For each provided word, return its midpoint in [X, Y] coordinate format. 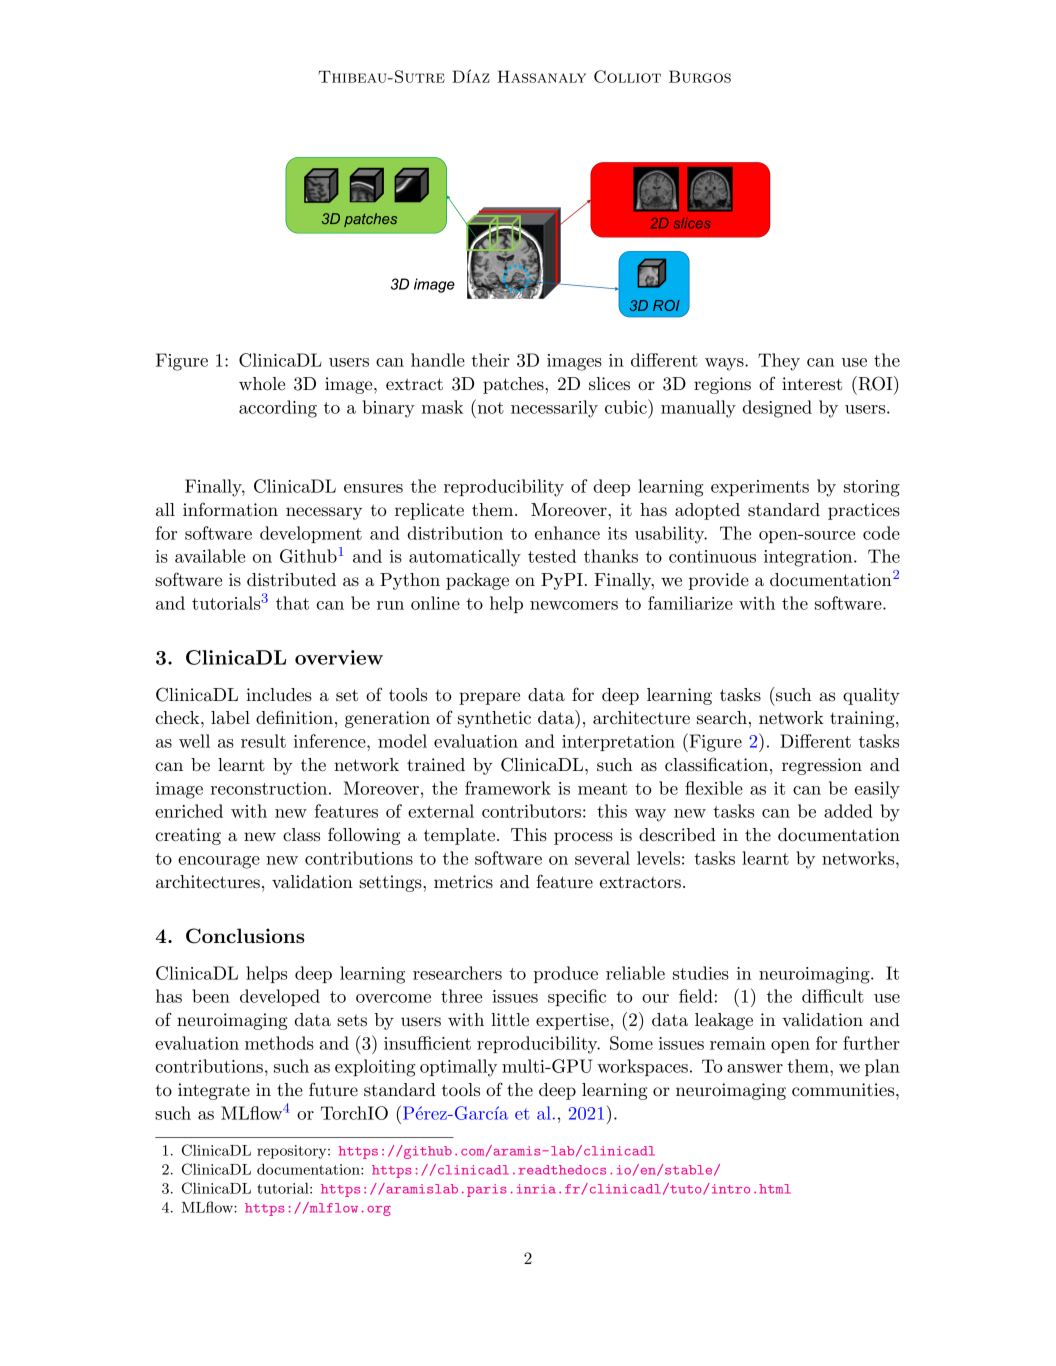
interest [812, 383]
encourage [219, 862]
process [583, 838]
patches [514, 385]
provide [719, 581]
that [292, 603]
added [848, 811]
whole [262, 383]
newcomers [574, 605]
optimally [458, 1068]
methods [279, 1043]
